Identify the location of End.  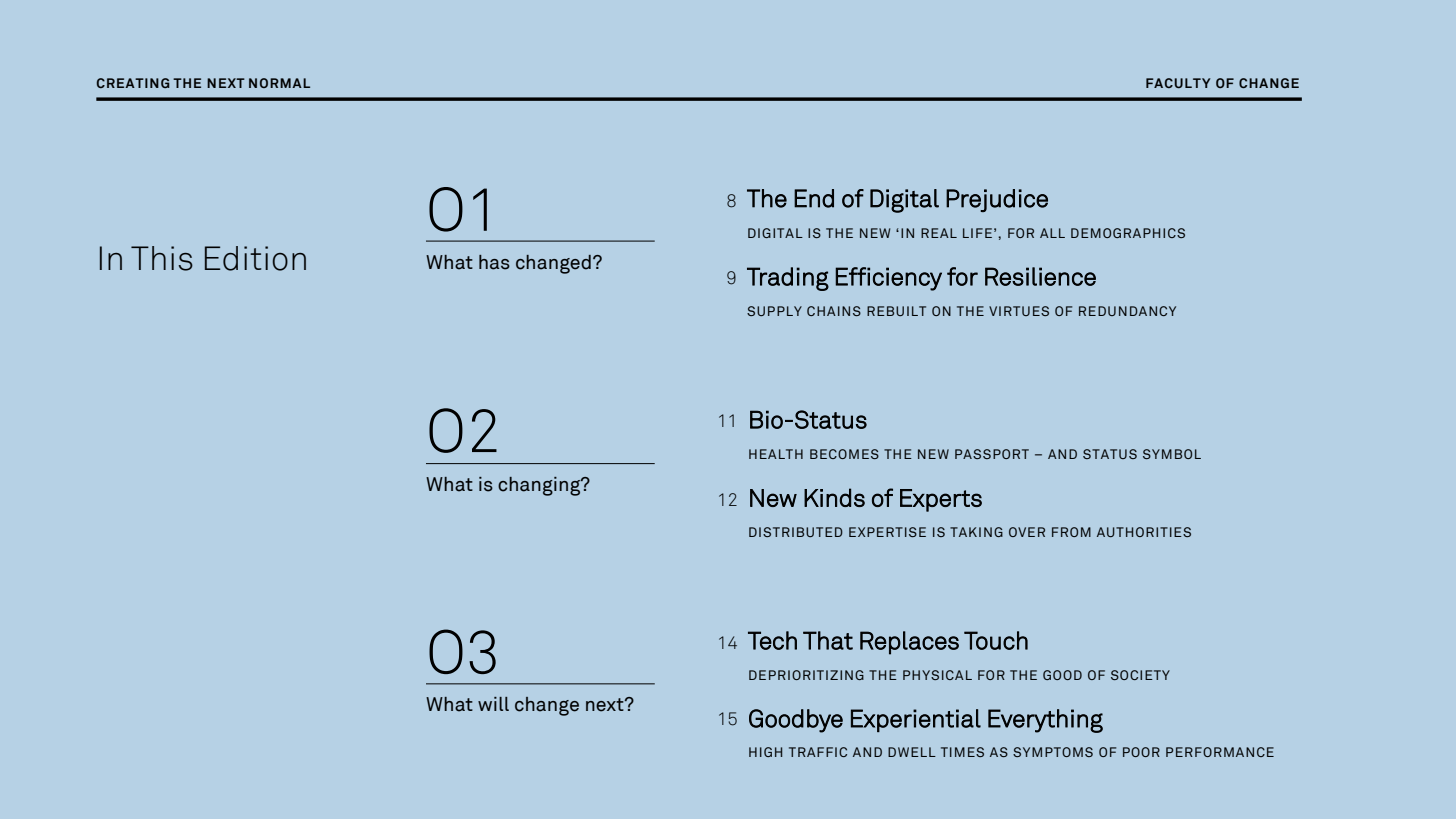
(814, 198).
